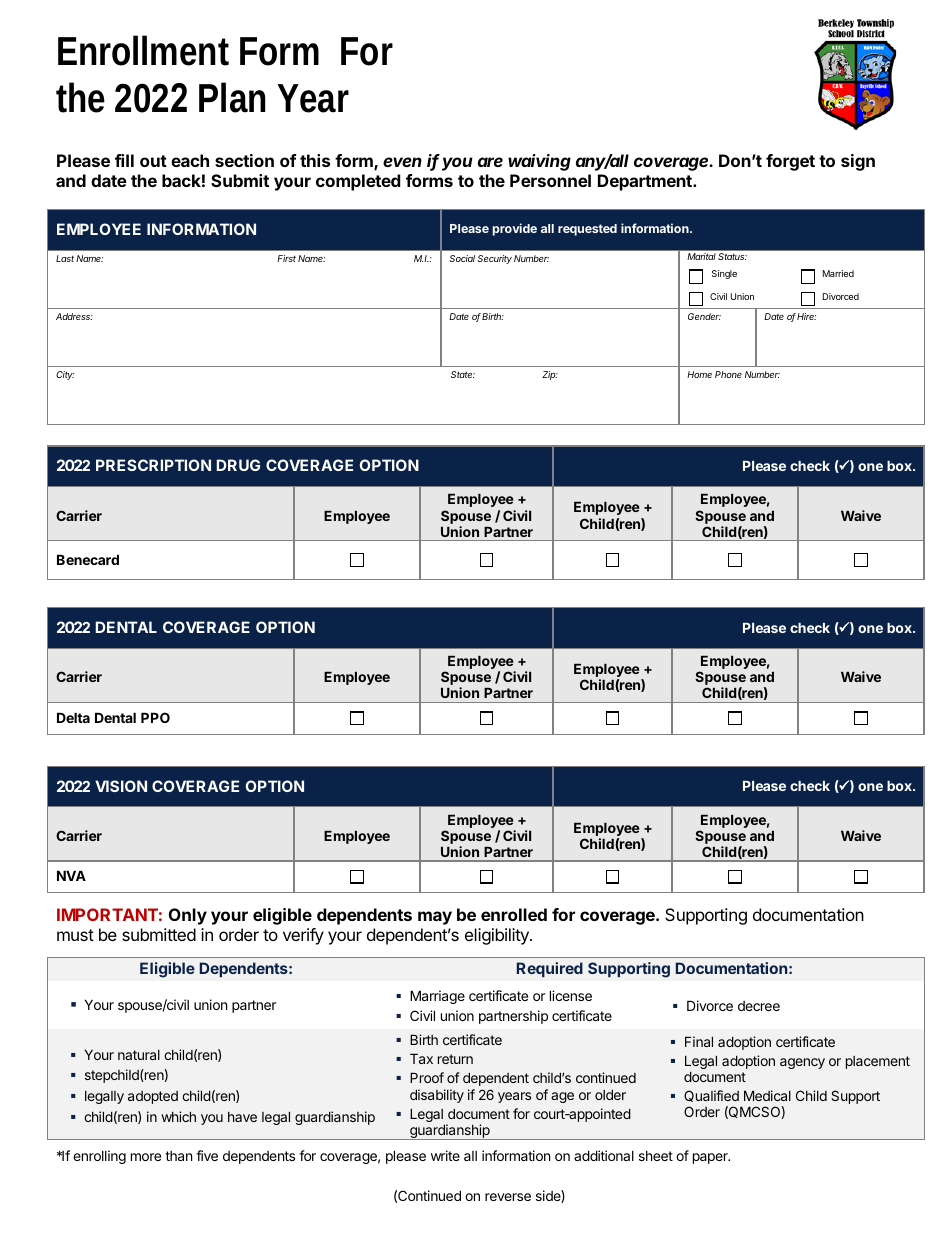  I want to click on are, so click(490, 162).
